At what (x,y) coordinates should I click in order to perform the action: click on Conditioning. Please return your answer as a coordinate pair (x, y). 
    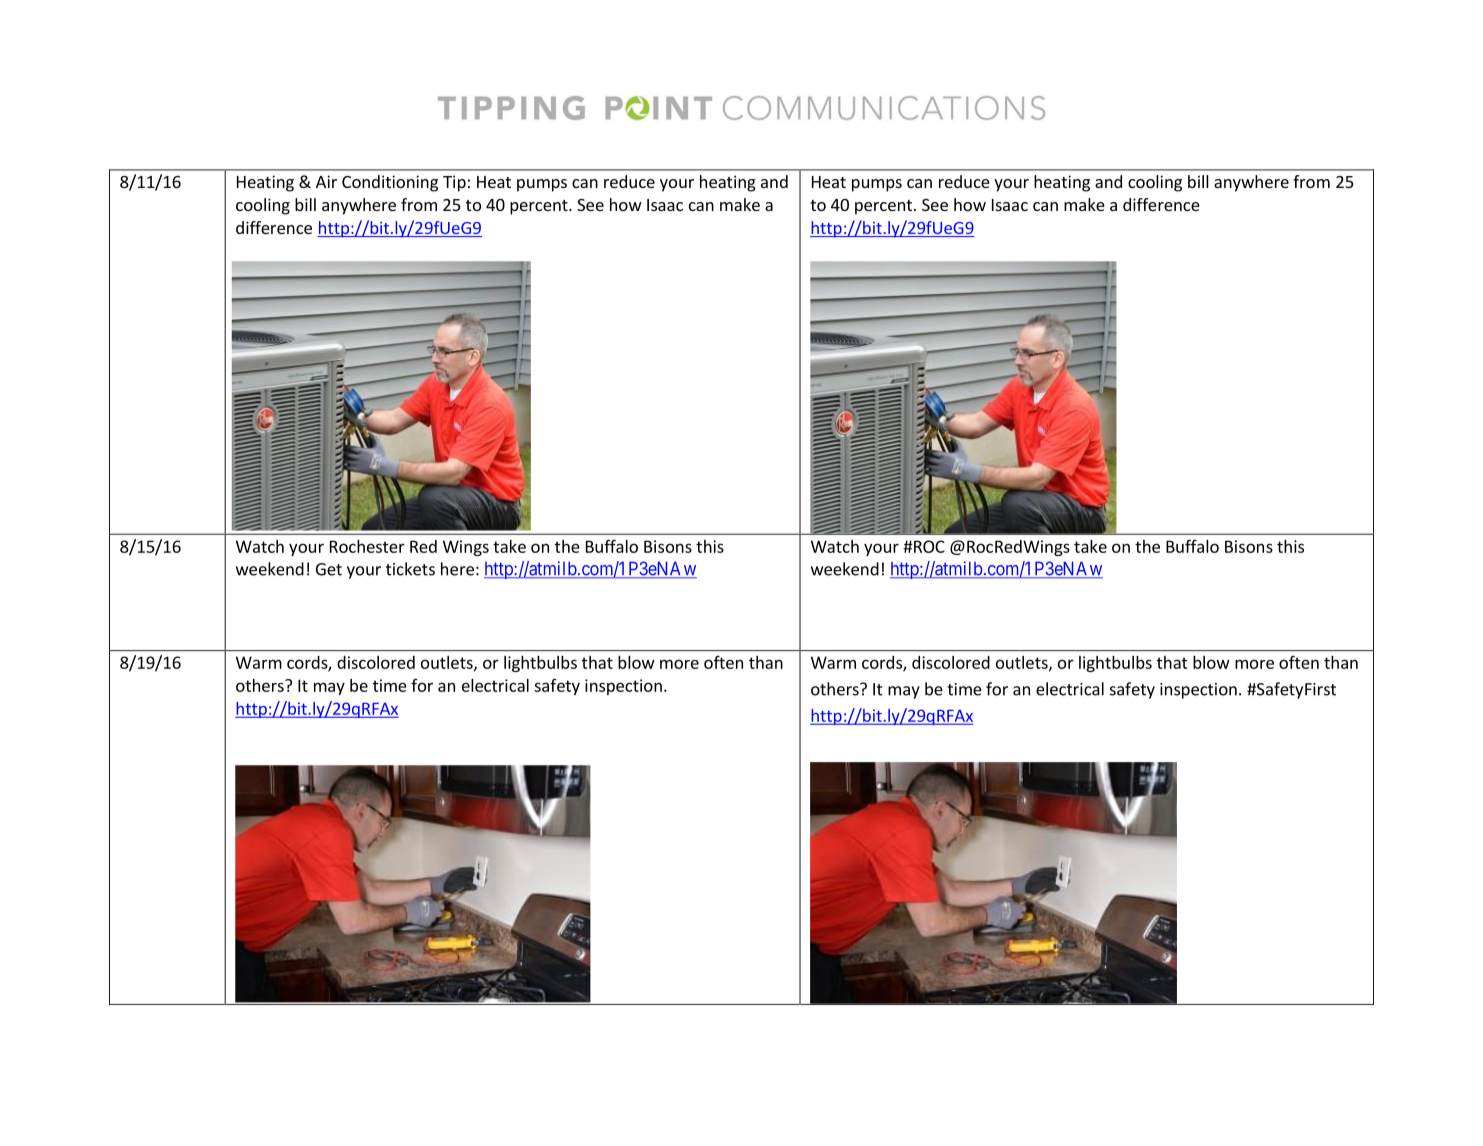
    Looking at the image, I should click on (390, 183).
